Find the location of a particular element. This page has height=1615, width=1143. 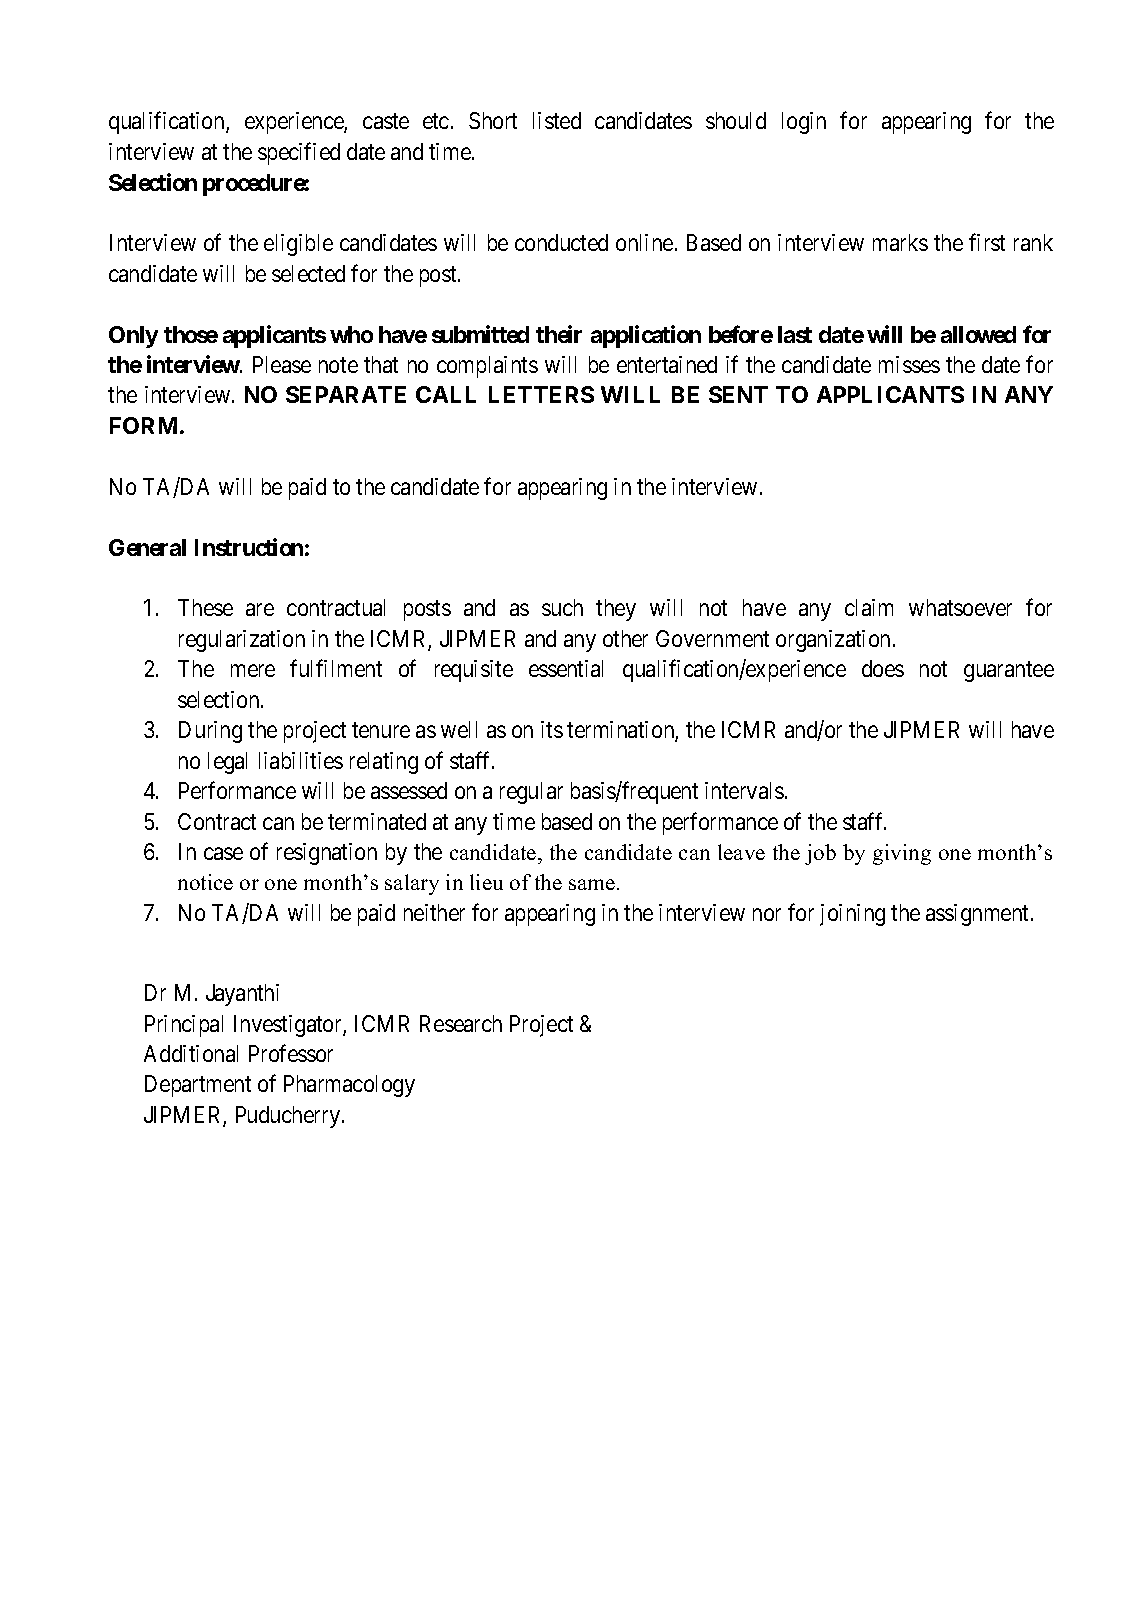

Please is located at coordinates (282, 364).
